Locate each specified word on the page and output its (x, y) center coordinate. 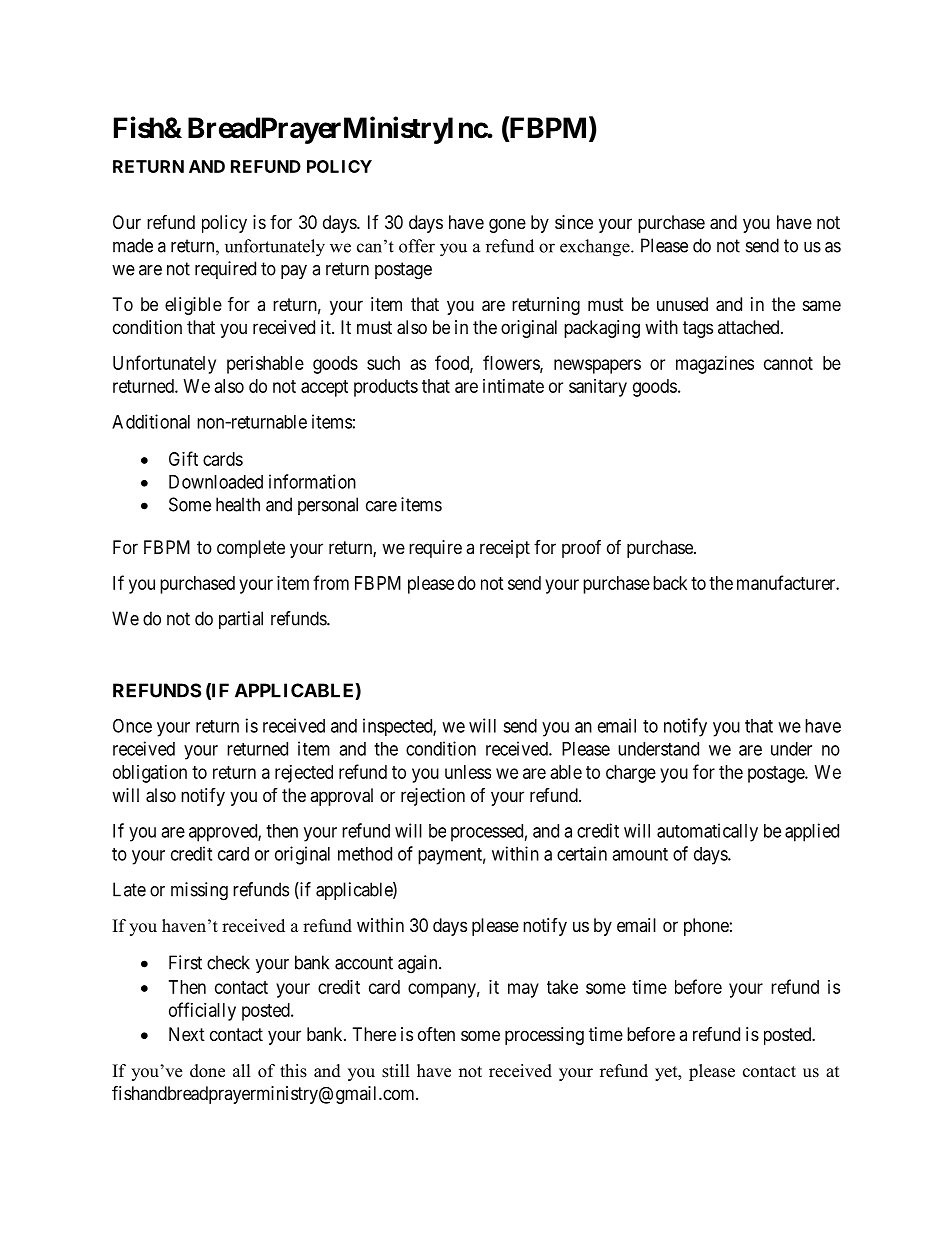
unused (682, 304)
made (133, 245)
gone (507, 225)
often (436, 1034)
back (670, 583)
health (238, 504)
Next (187, 1034)
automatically (707, 832)
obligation (150, 774)
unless (468, 772)
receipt (505, 549)
